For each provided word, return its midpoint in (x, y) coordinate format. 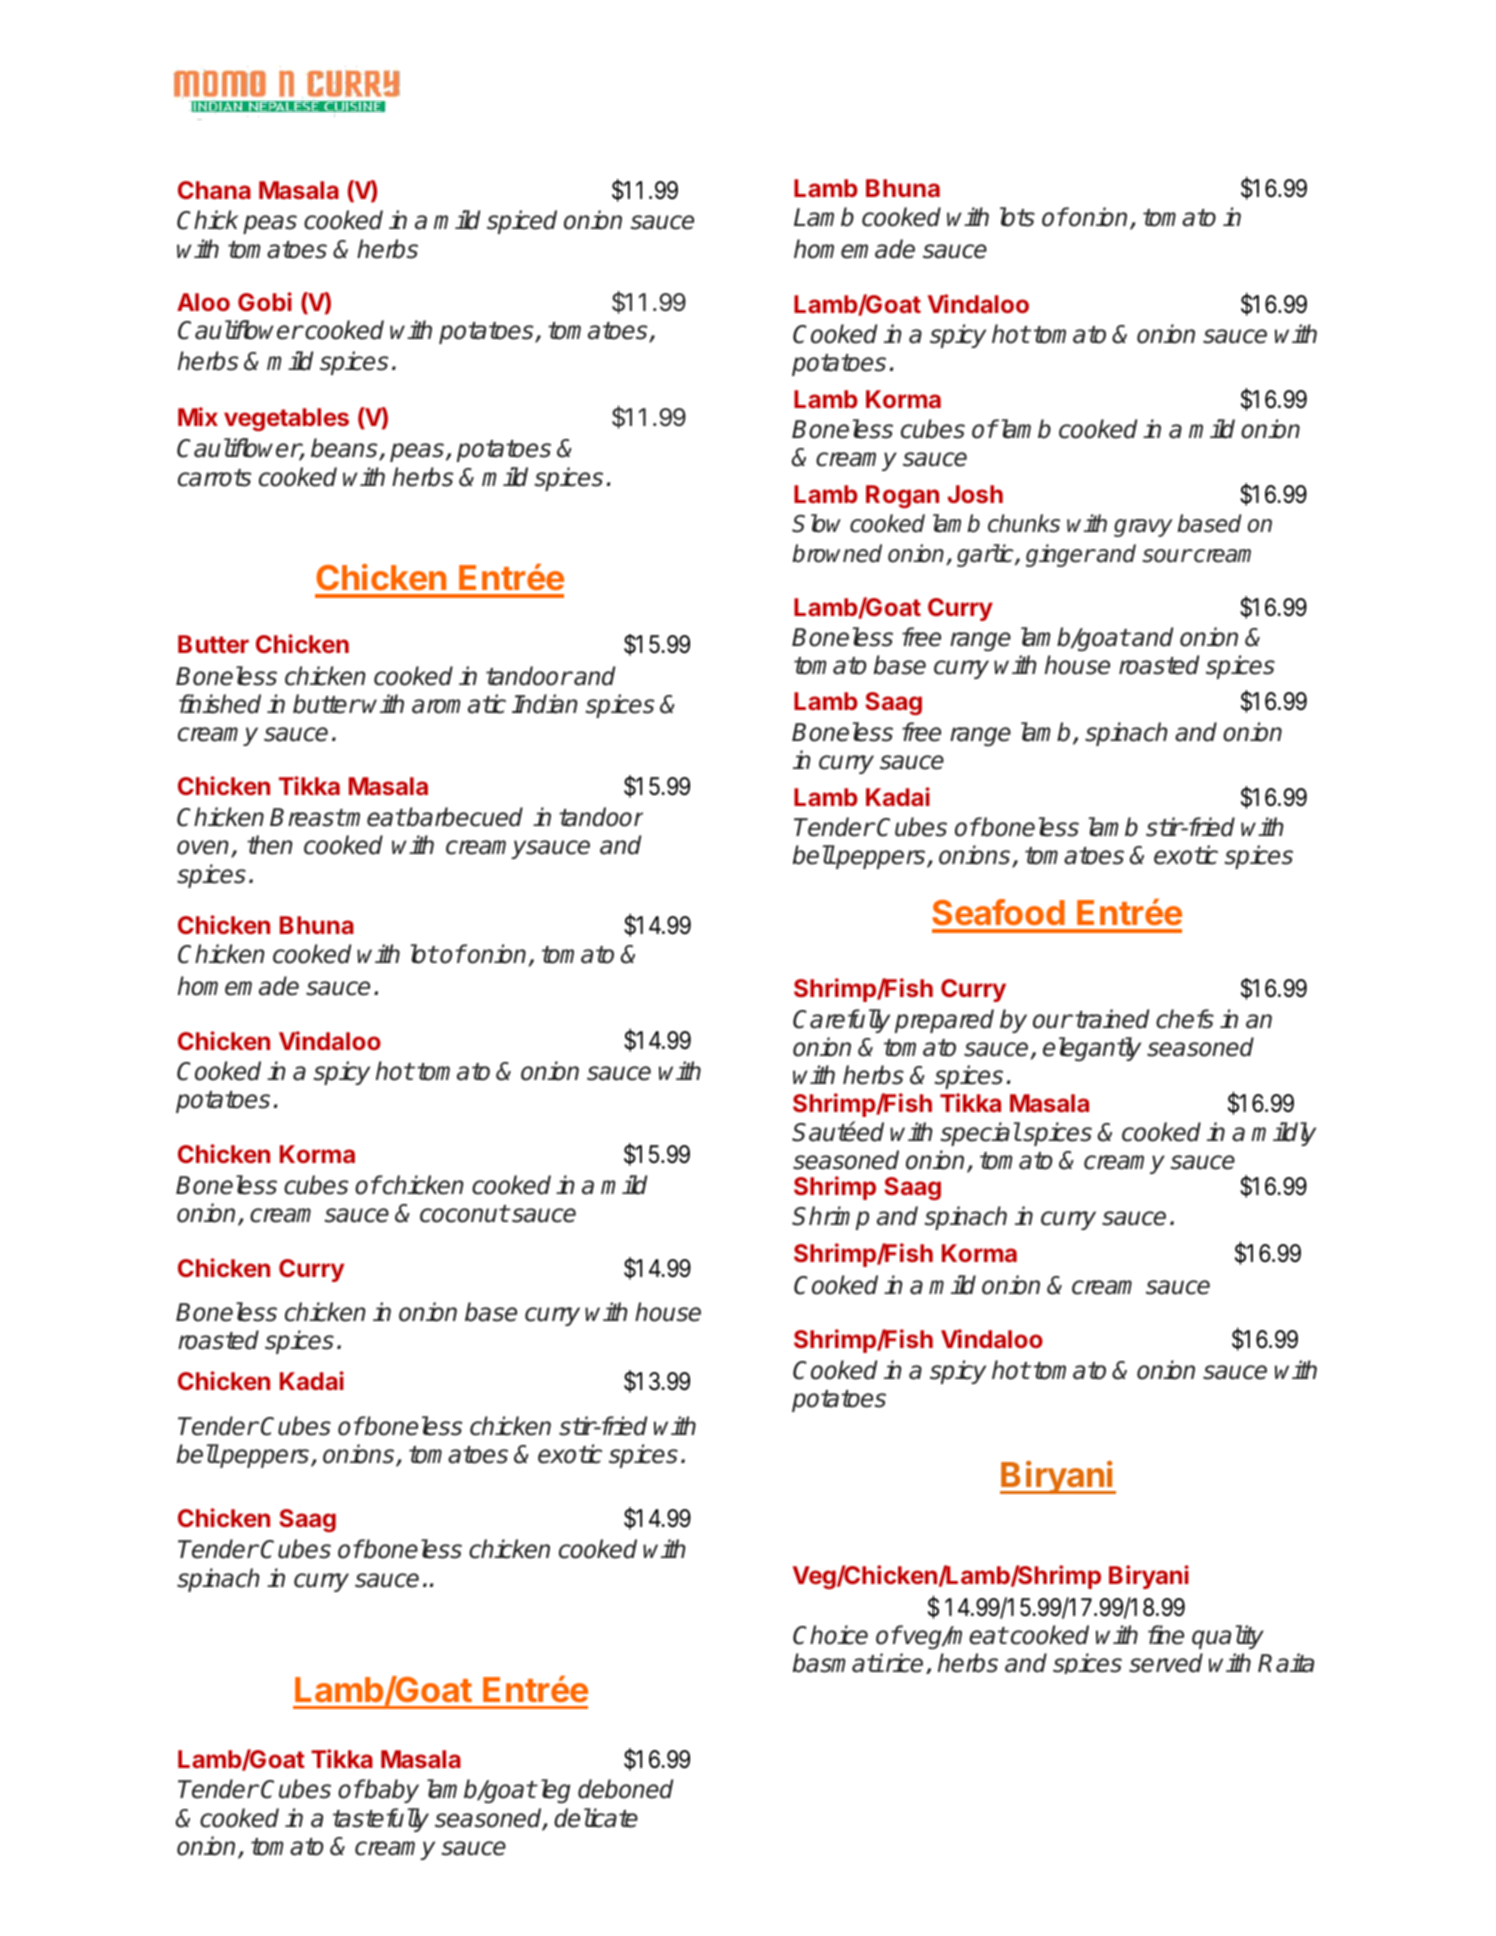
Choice (830, 1635)
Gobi (265, 301)
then (270, 845)
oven (204, 849)
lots (1017, 217)
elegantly (1092, 1049)
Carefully (841, 1021)
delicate (596, 1818)
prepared (944, 1021)
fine (1166, 1635)
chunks (1024, 523)
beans (345, 449)
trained (1112, 1019)
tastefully (381, 1820)
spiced (522, 222)
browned (837, 553)
